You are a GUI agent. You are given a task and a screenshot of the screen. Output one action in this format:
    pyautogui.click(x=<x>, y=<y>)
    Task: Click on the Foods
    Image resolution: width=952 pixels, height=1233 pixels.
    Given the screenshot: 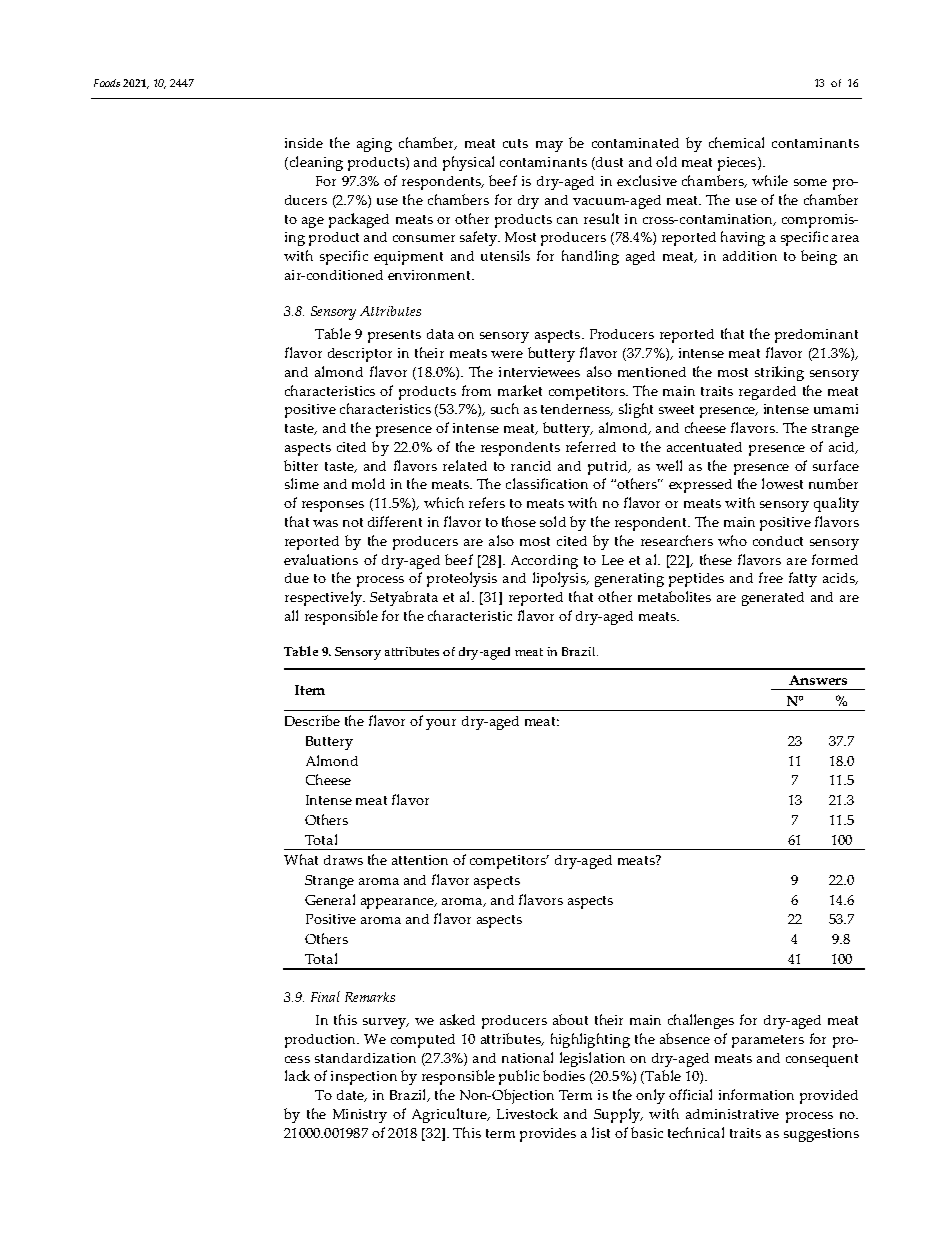 What is the action you would take?
    pyautogui.click(x=107, y=83)
